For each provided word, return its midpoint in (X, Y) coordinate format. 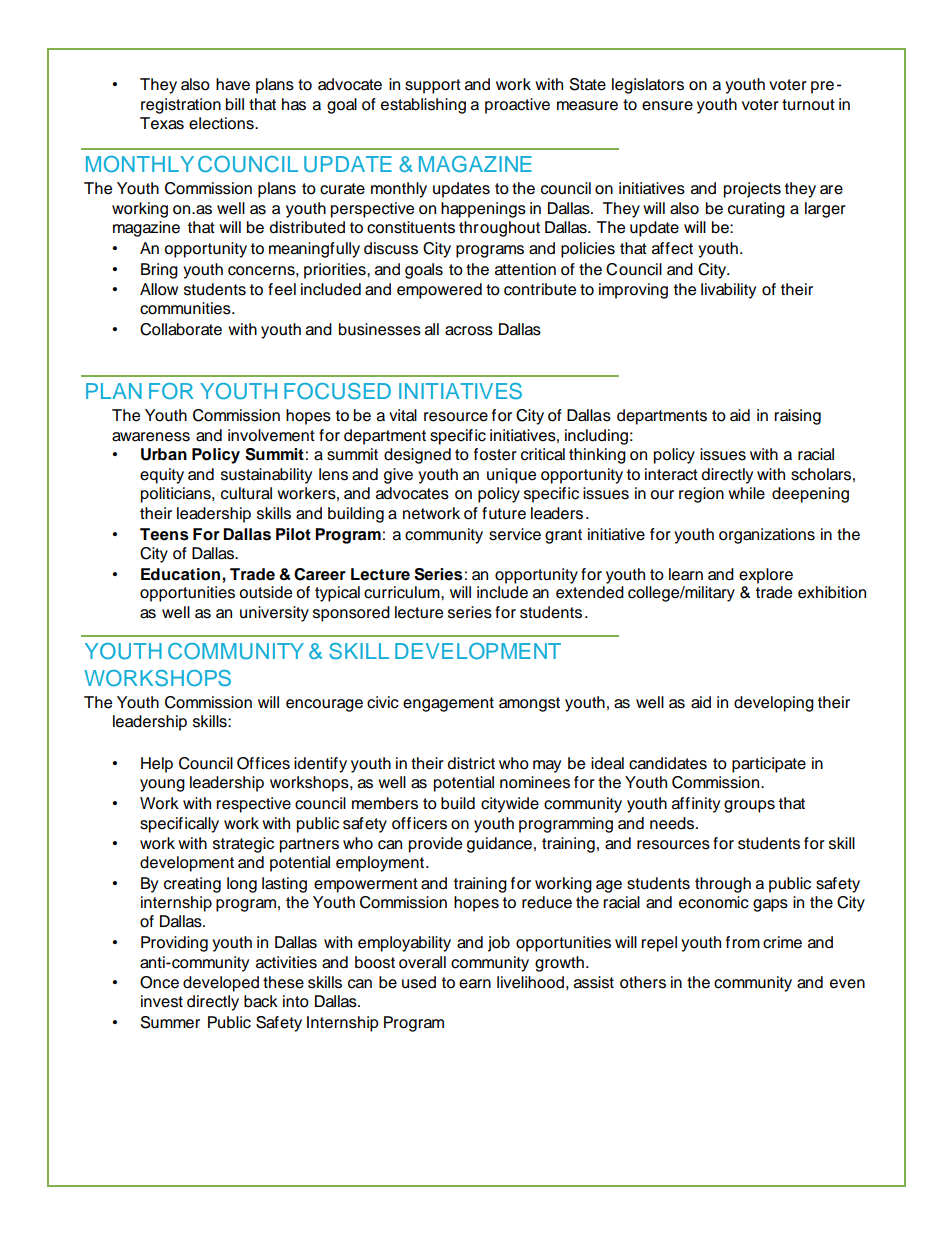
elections (222, 123)
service (515, 534)
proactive (517, 106)
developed (221, 984)
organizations (767, 536)
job (499, 944)
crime (782, 942)
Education (182, 574)
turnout (808, 105)
